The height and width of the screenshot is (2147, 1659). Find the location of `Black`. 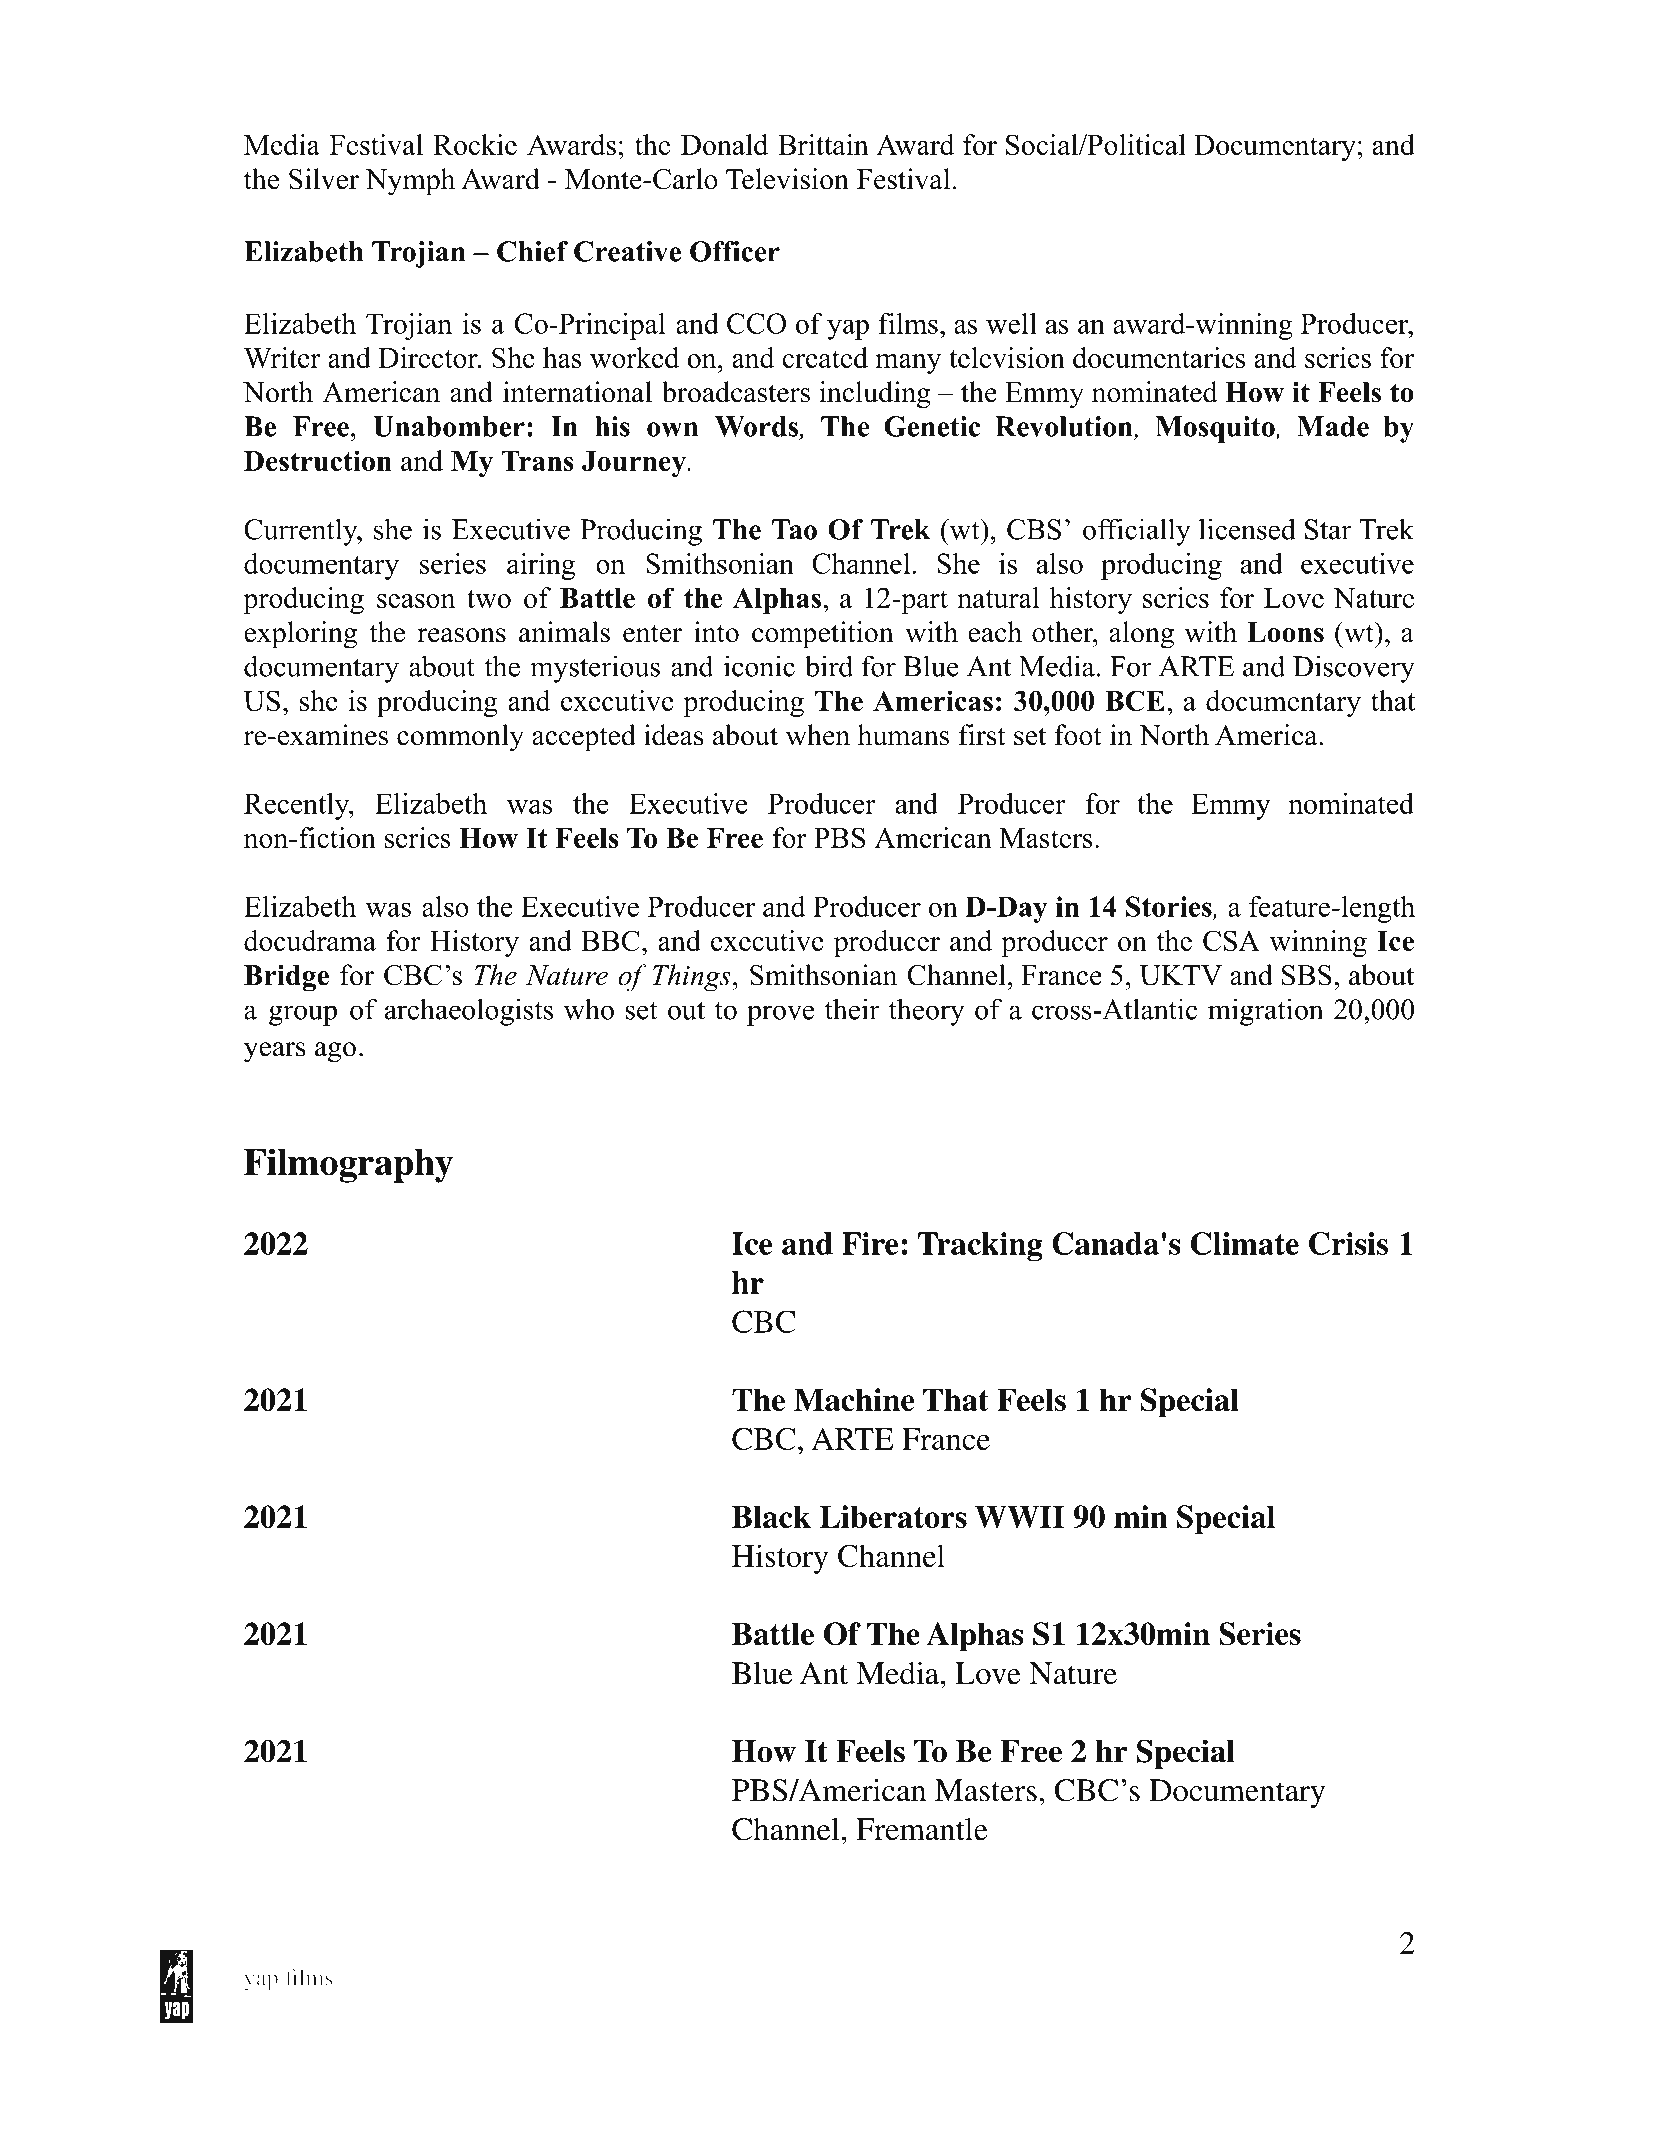

Black is located at coordinates (771, 1516).
